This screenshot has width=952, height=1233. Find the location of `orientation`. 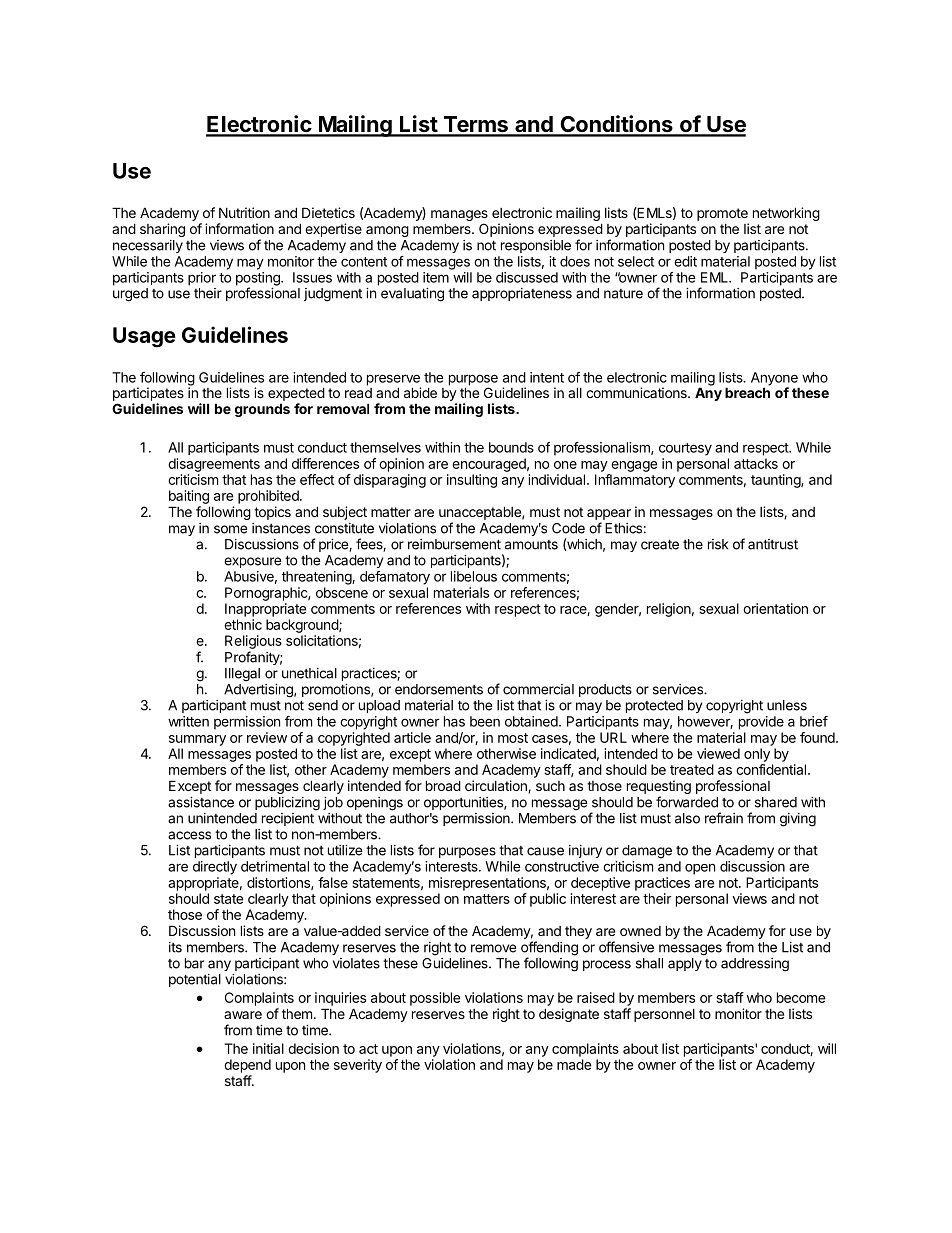

orientation is located at coordinates (775, 608).
